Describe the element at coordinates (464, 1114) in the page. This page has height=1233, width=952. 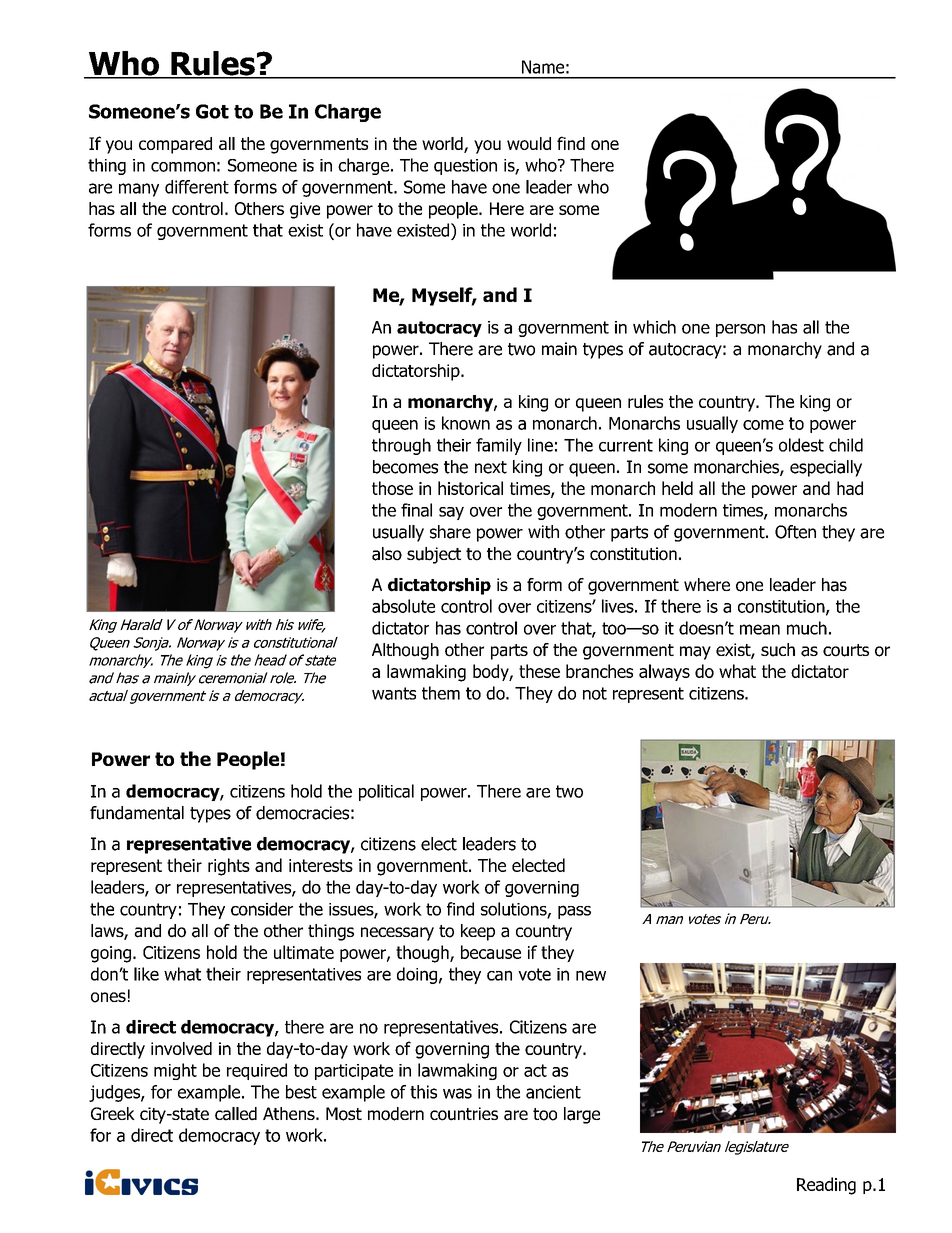
I see `countries` at that location.
